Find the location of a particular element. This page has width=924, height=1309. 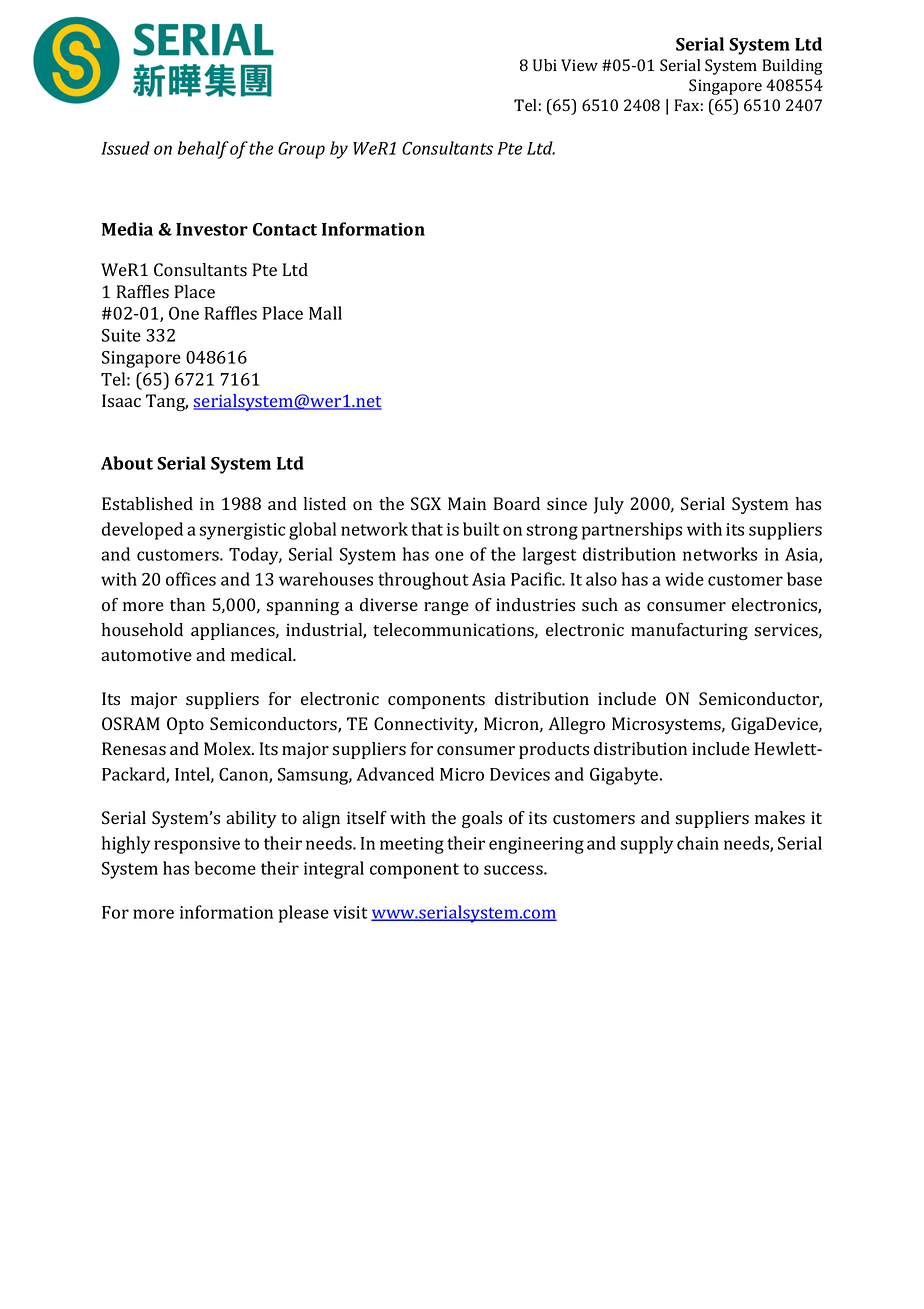

July is located at coordinates (609, 505).
